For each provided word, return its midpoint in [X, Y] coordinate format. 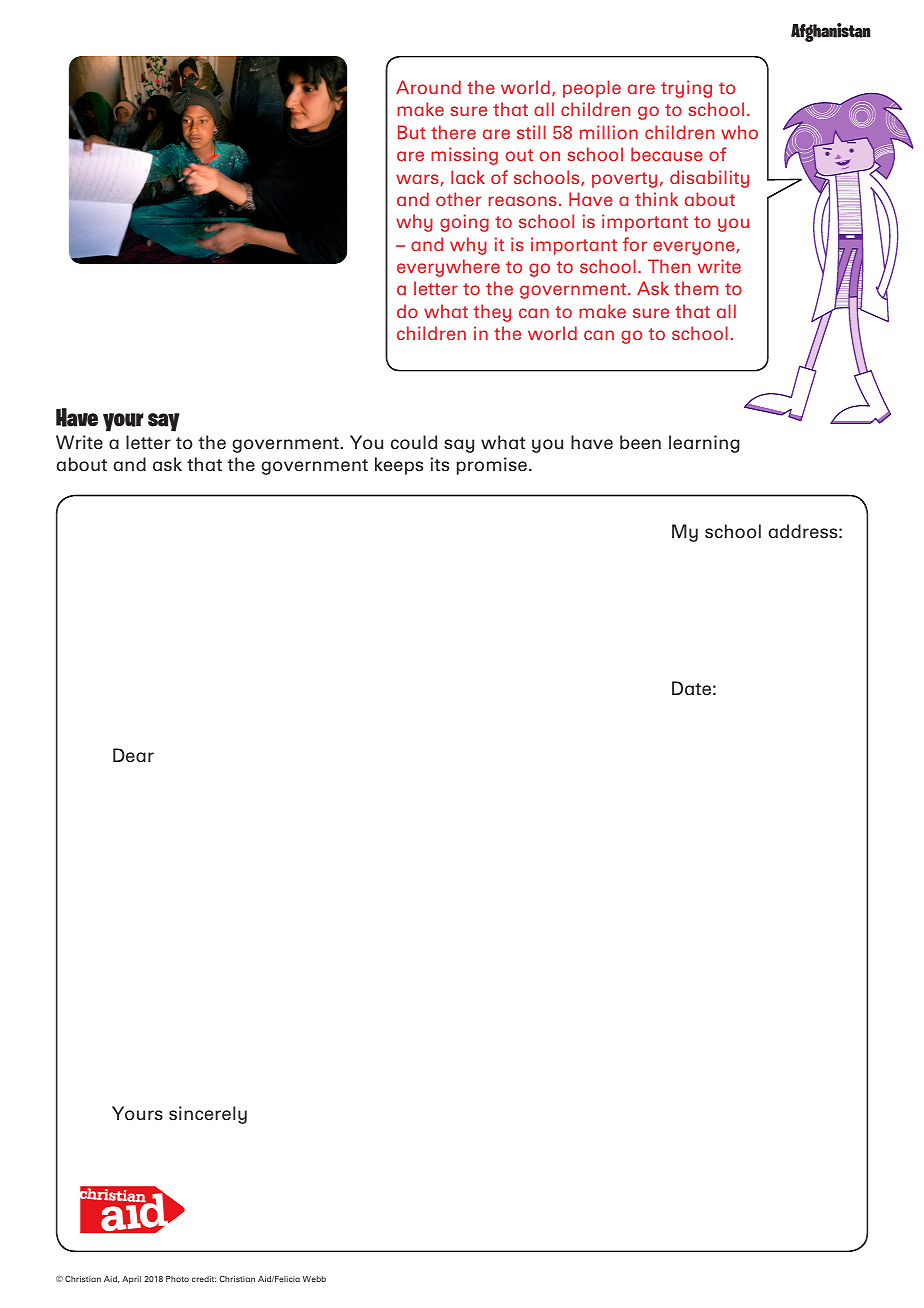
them [696, 288]
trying [686, 89]
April [131, 1280]
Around [428, 87]
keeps [399, 466]
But [412, 132]
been [640, 442]
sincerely [208, 1115]
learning [704, 444]
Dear [133, 755]
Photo [177, 1279]
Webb [314, 1279]
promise [492, 466]
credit [204, 1279]
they [492, 313]
